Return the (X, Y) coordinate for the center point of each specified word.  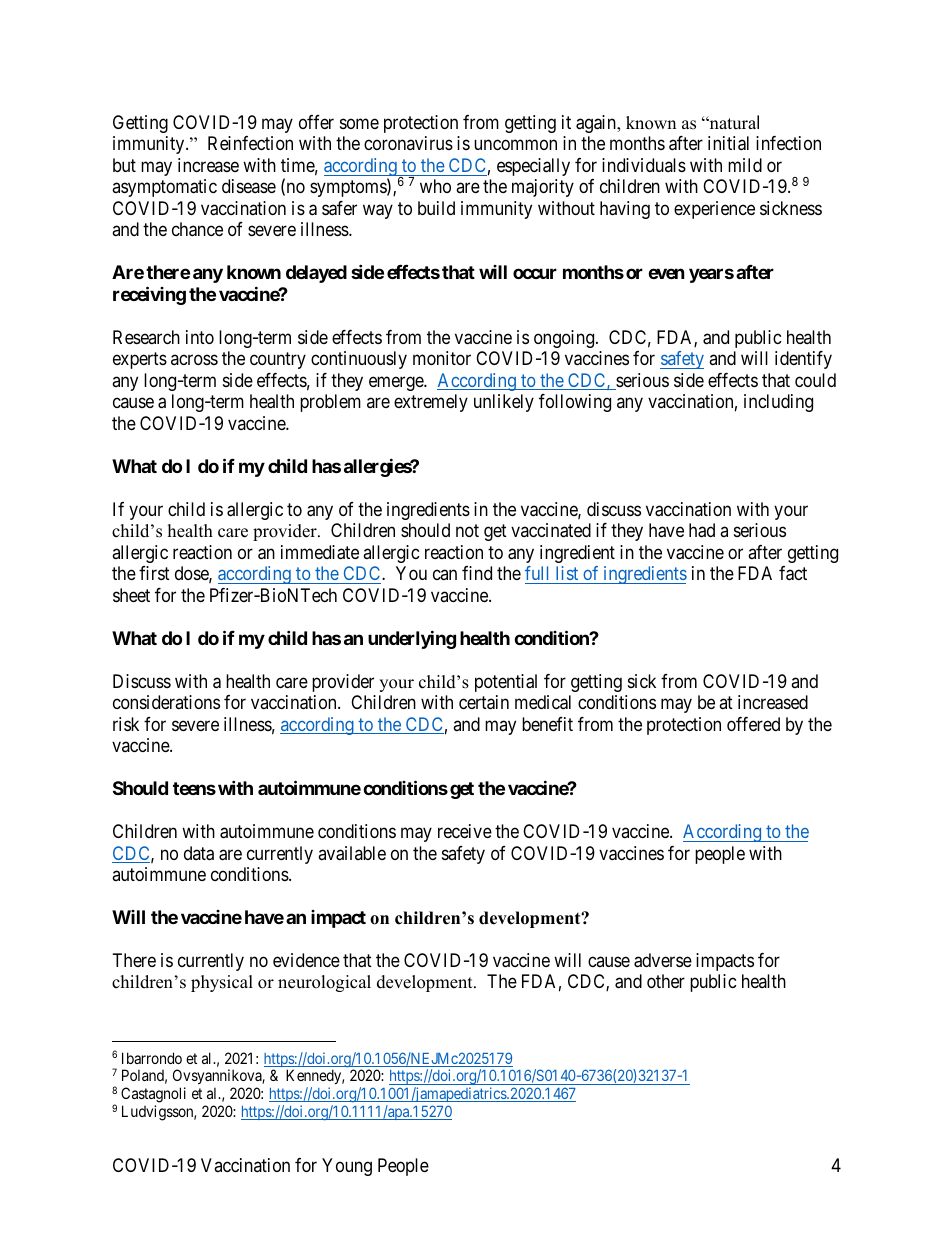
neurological (324, 983)
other (666, 981)
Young (347, 1167)
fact (793, 573)
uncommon (515, 145)
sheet (131, 595)
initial (728, 143)
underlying (412, 639)
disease (249, 186)
